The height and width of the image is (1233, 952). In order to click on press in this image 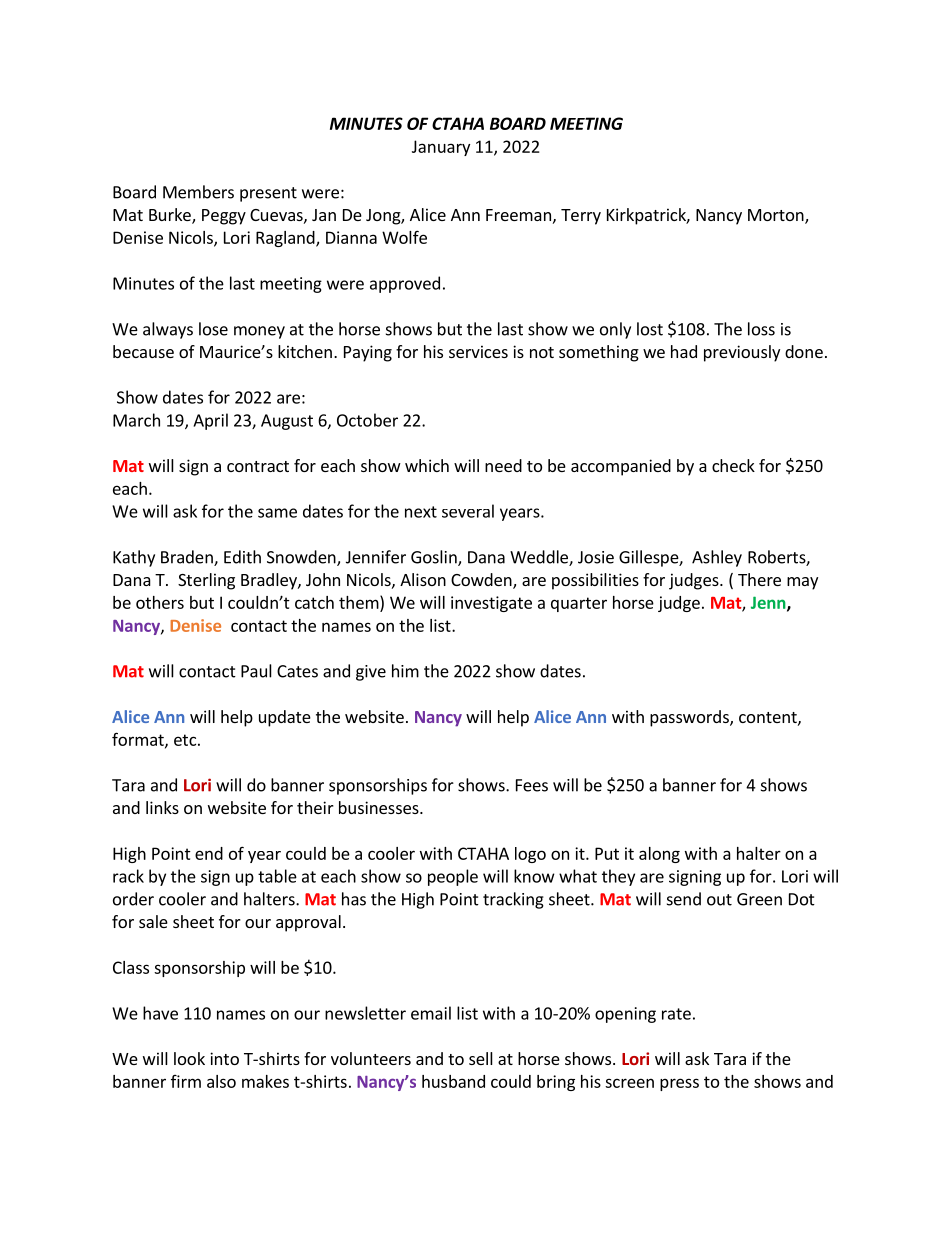, I will do `click(679, 1084)`.
